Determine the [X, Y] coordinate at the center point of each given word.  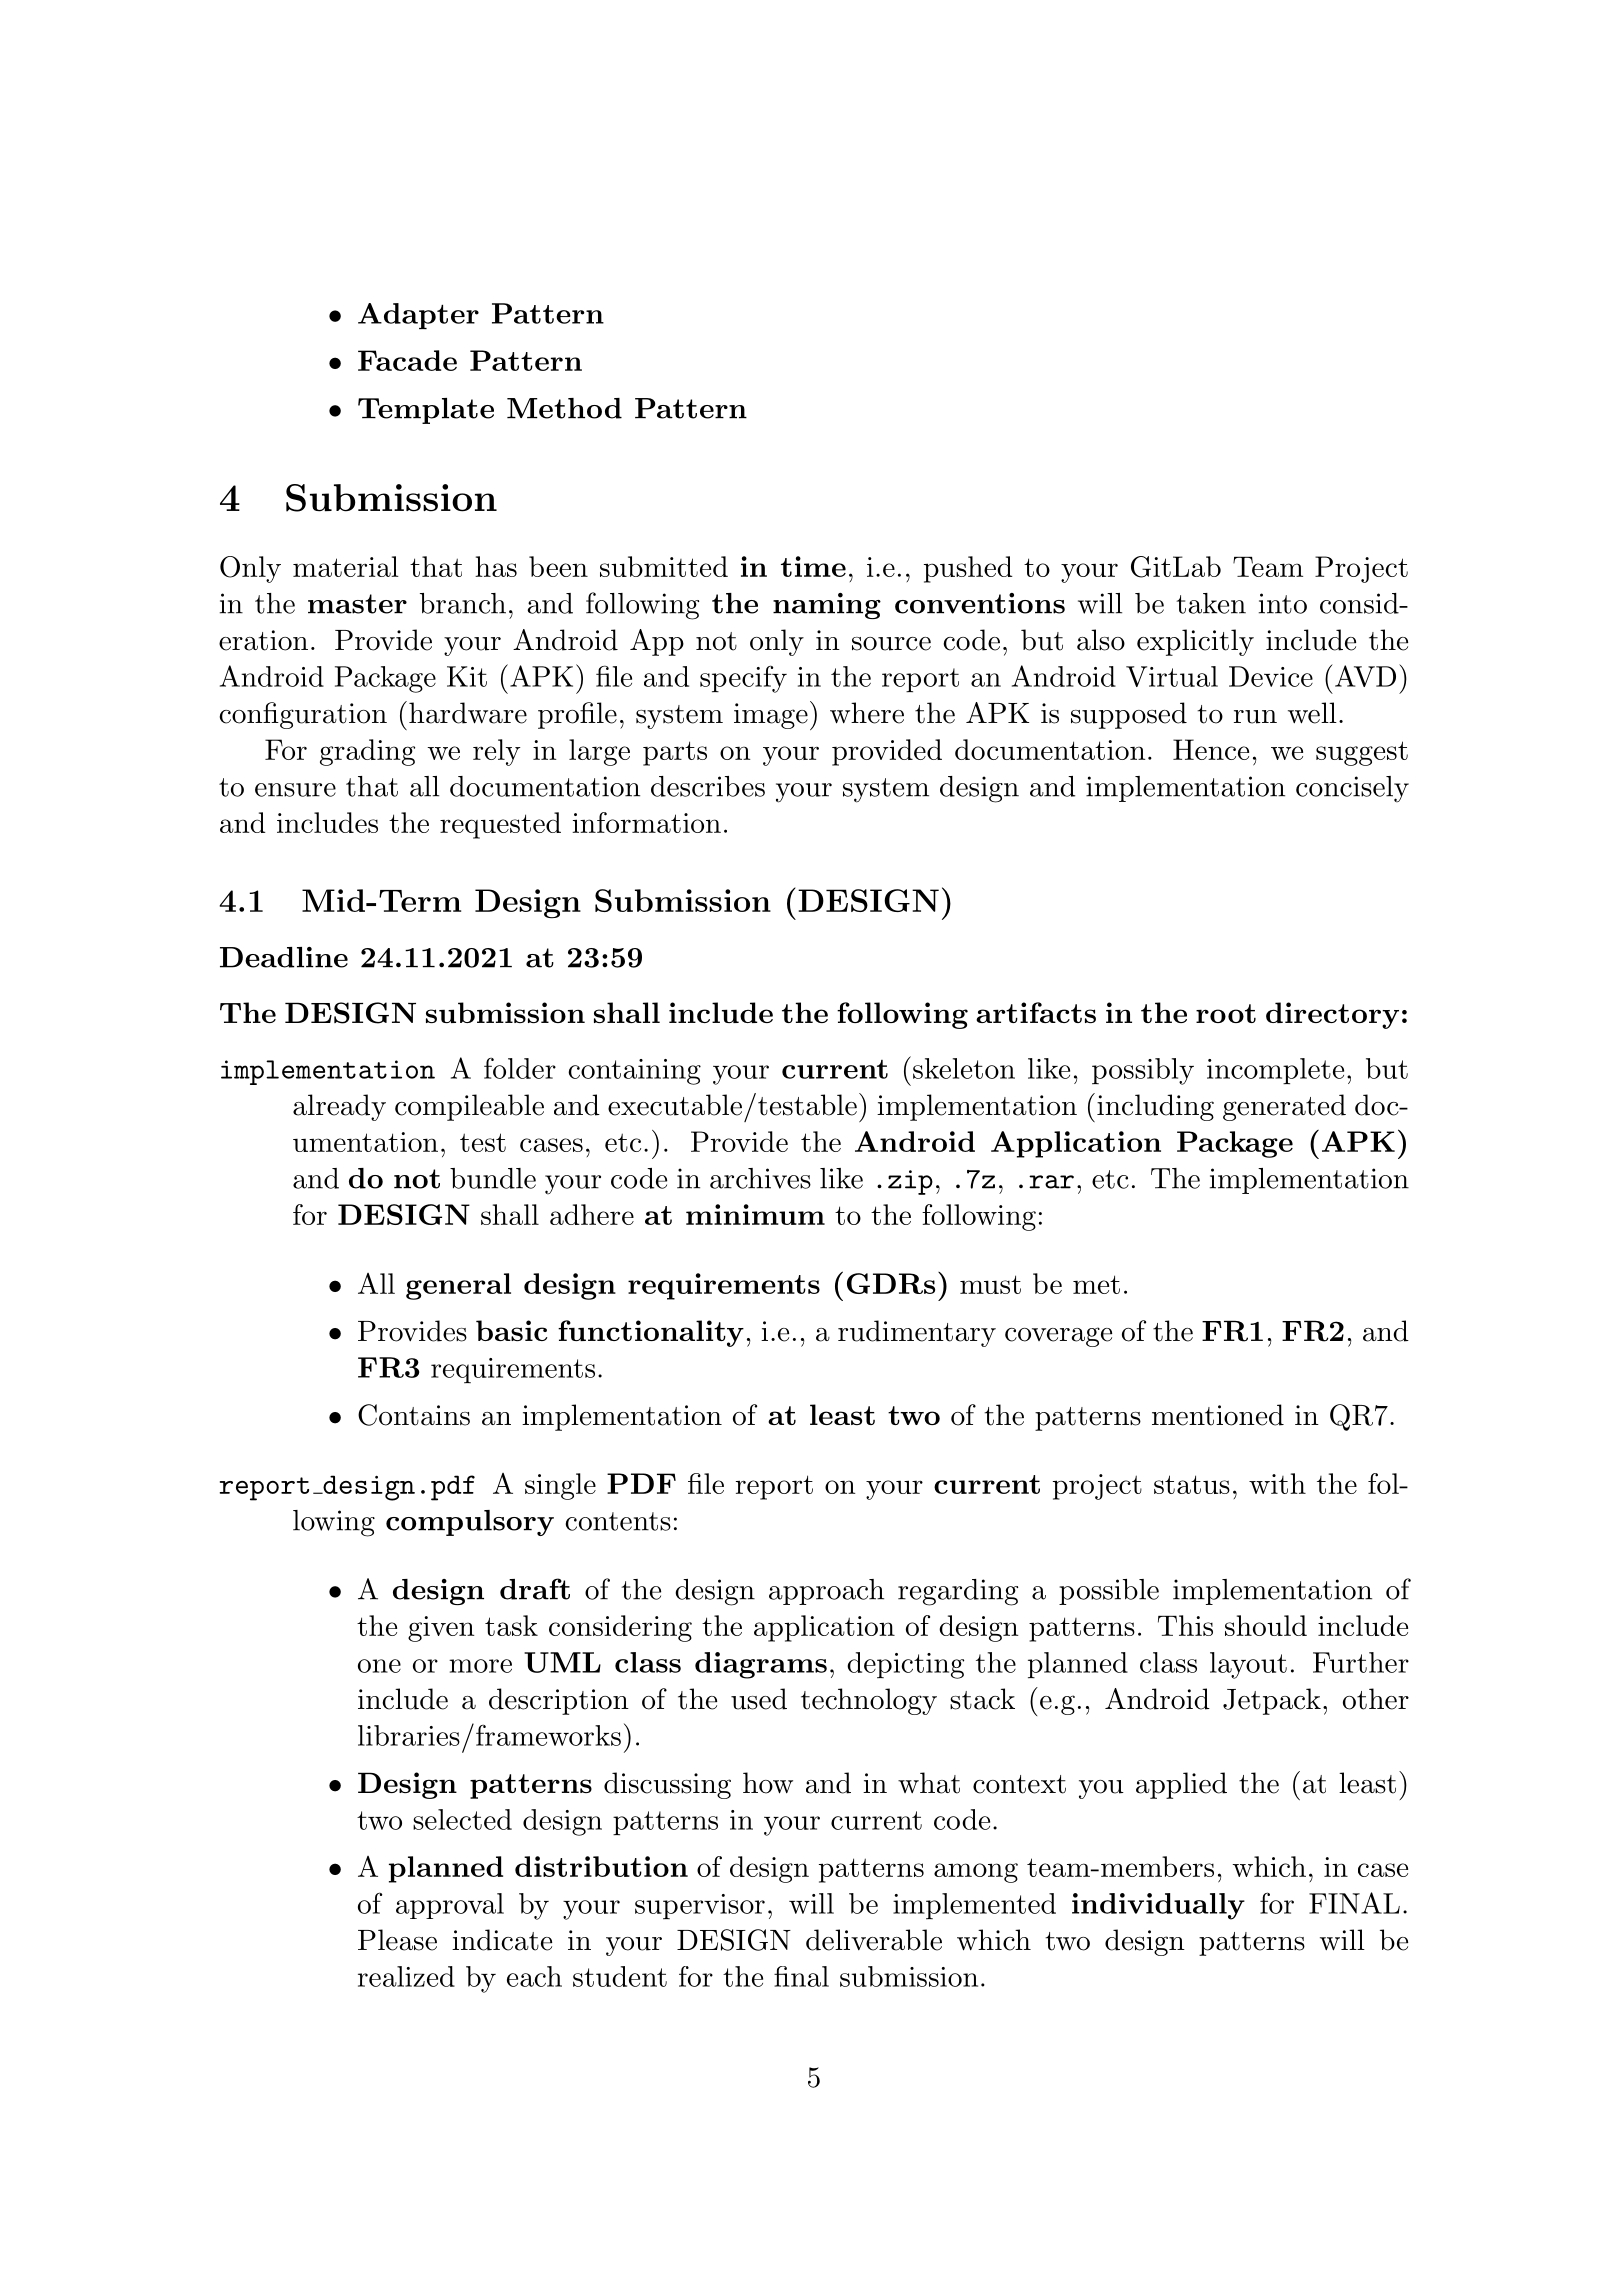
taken [1211, 603]
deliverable [874, 1940]
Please [397, 1940]
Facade [407, 360]
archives [760, 1178]
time [813, 566]
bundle [493, 1178]
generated [1284, 1107]
